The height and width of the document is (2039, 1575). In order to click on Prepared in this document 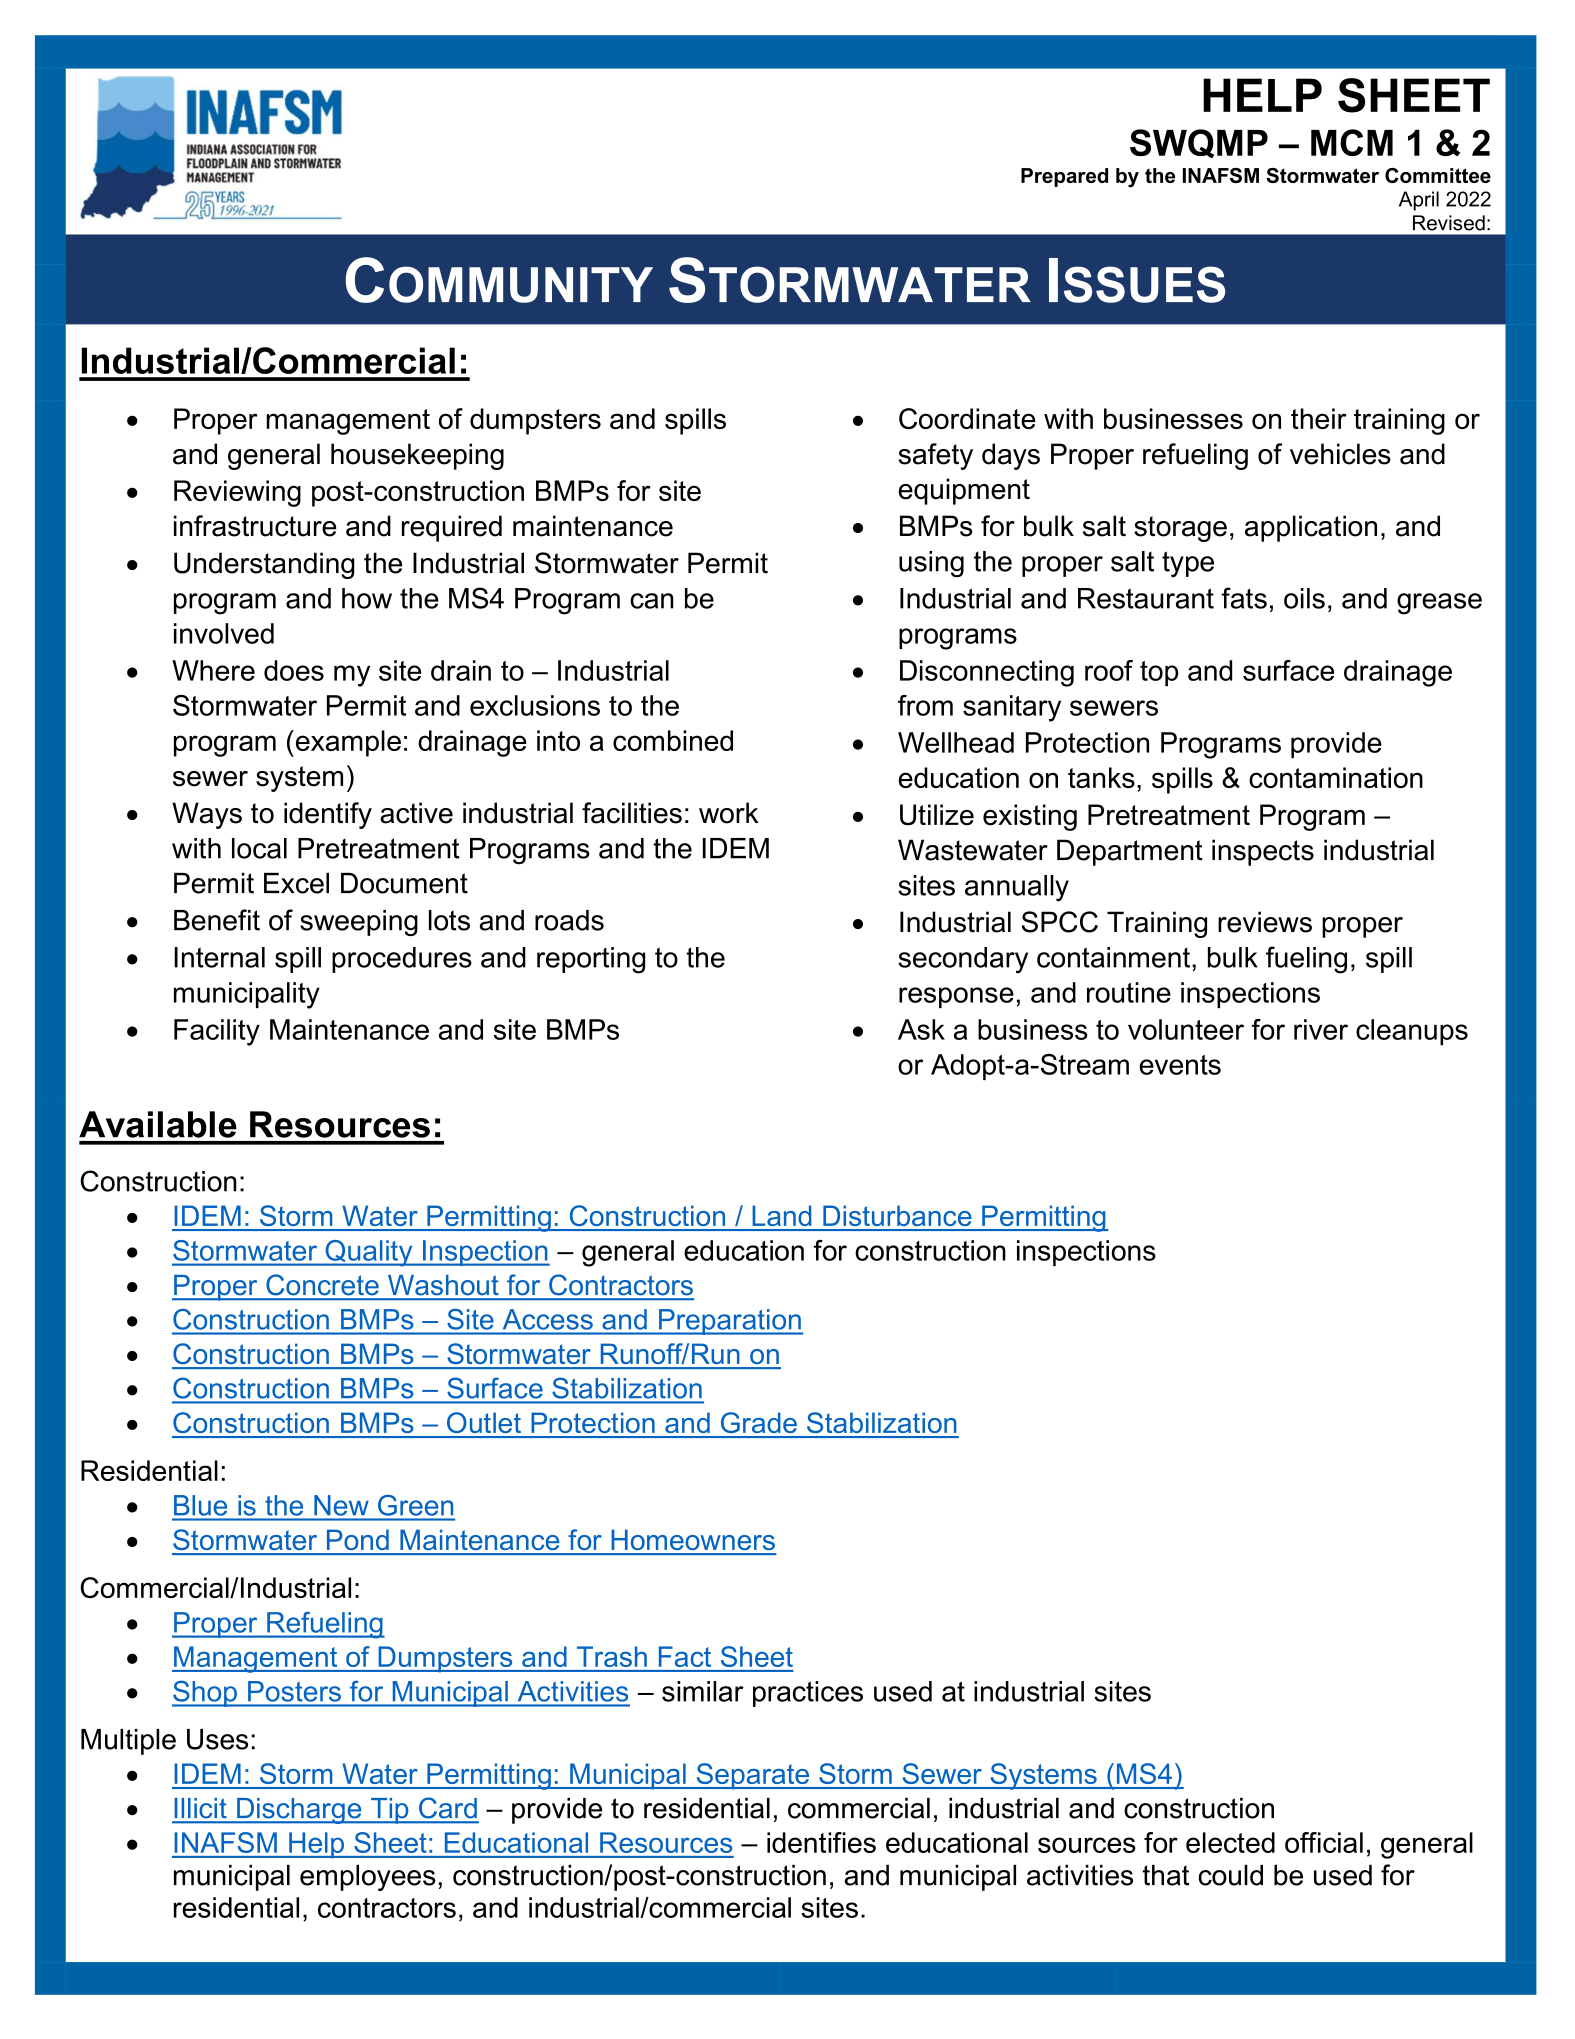, I will do `click(1064, 177)`.
